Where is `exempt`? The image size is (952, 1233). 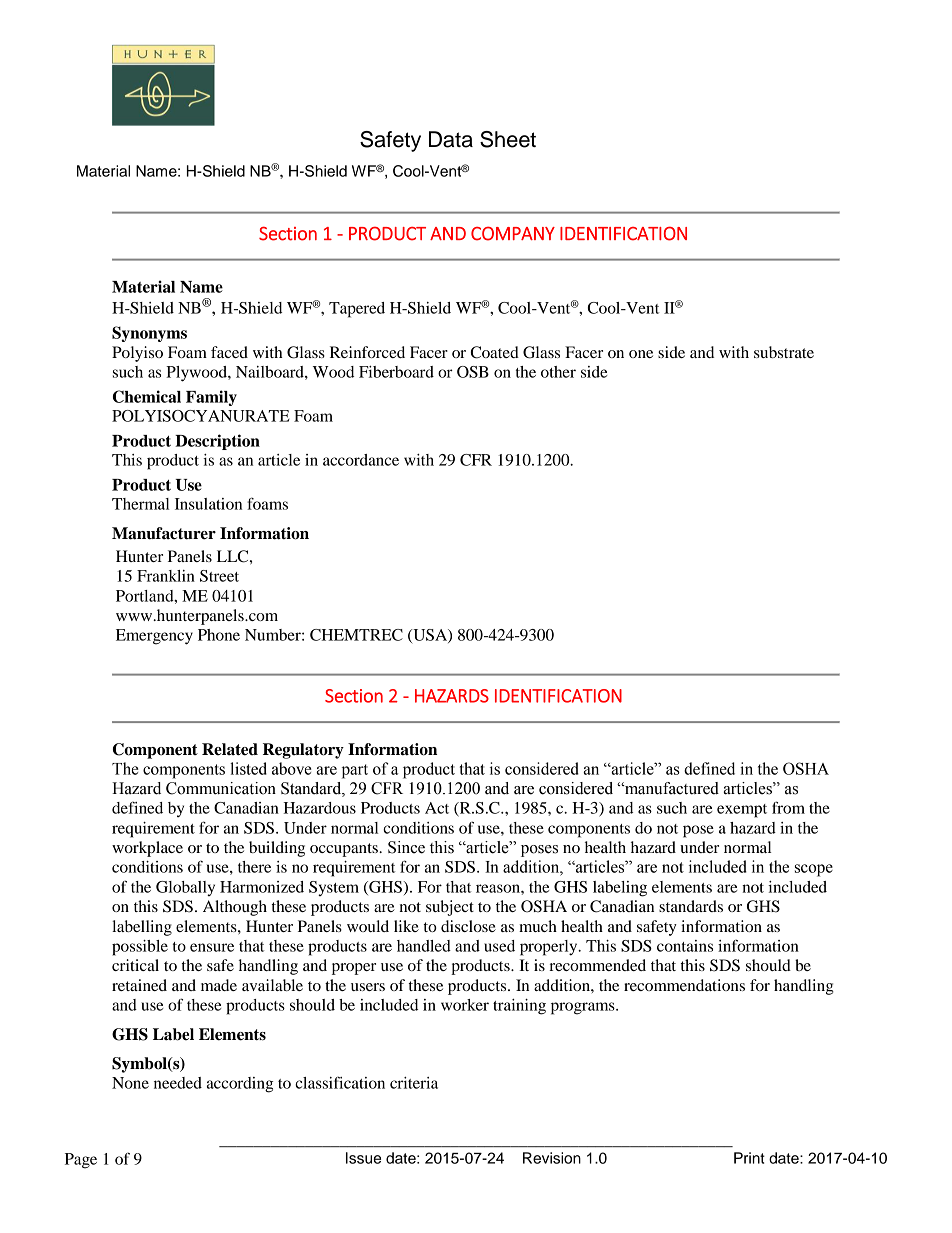 exempt is located at coordinates (742, 811).
